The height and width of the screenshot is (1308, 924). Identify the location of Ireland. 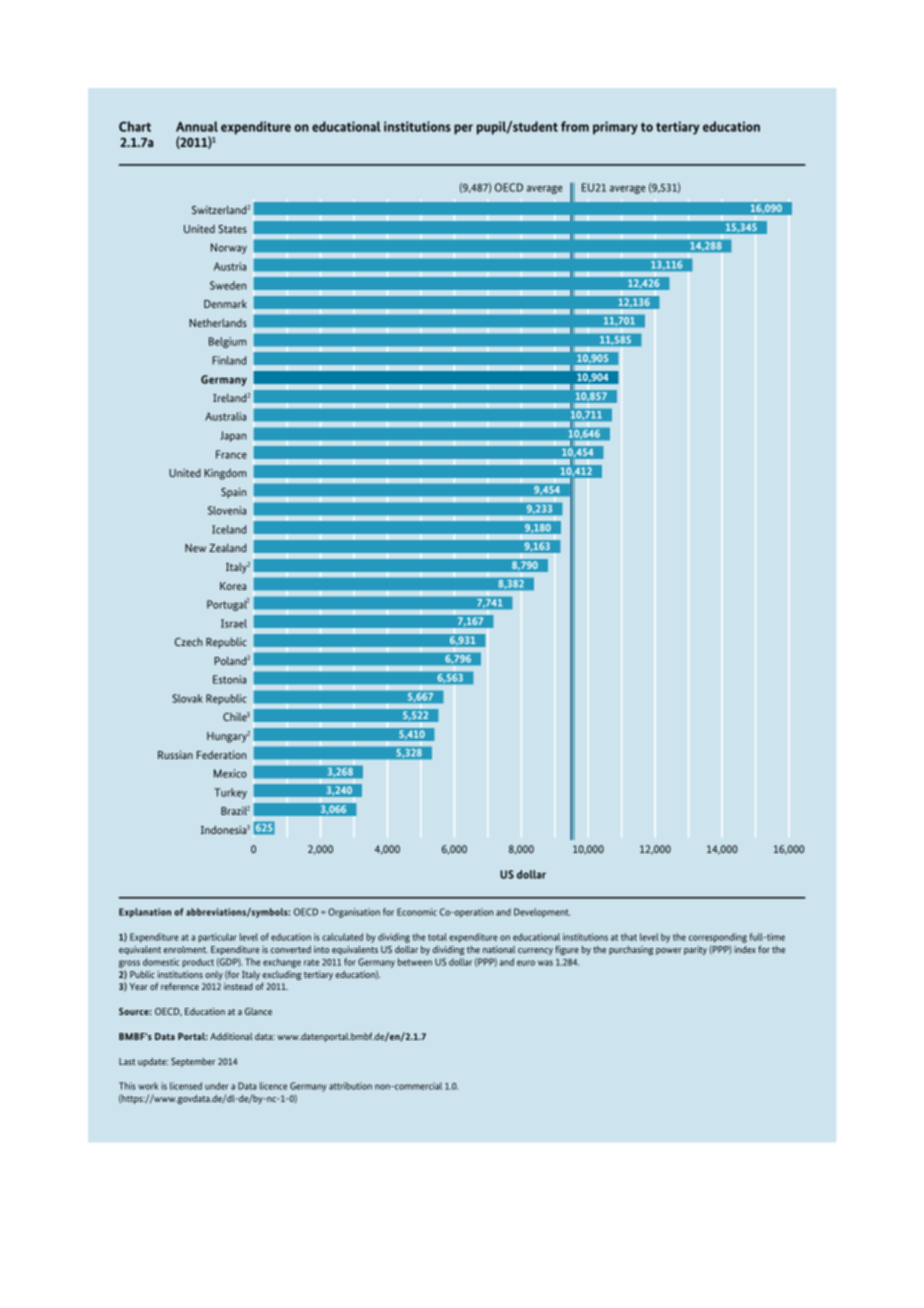
(229, 397).
